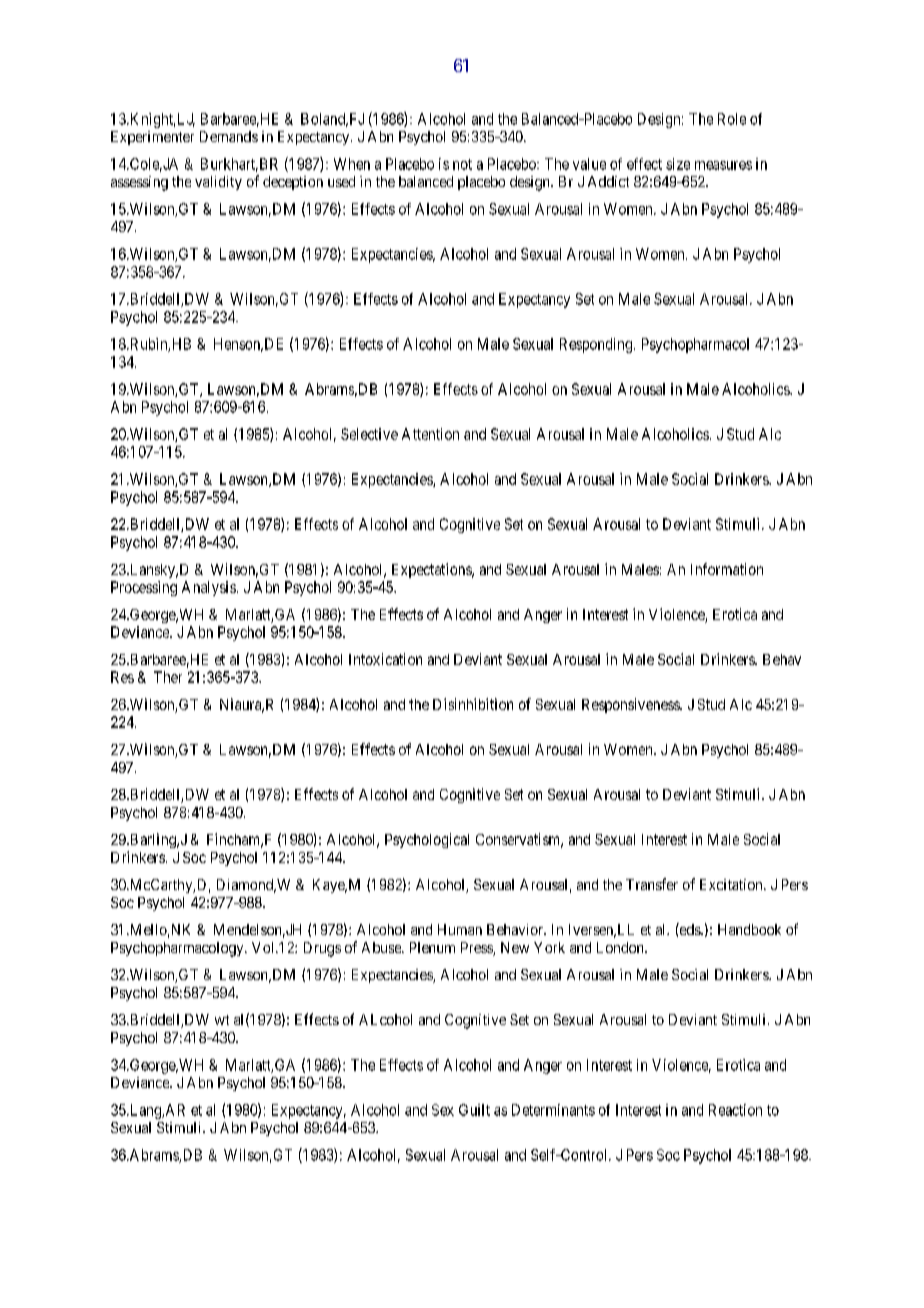 The height and width of the screenshot is (1308, 924). I want to click on Analysis, so click(209, 588).
